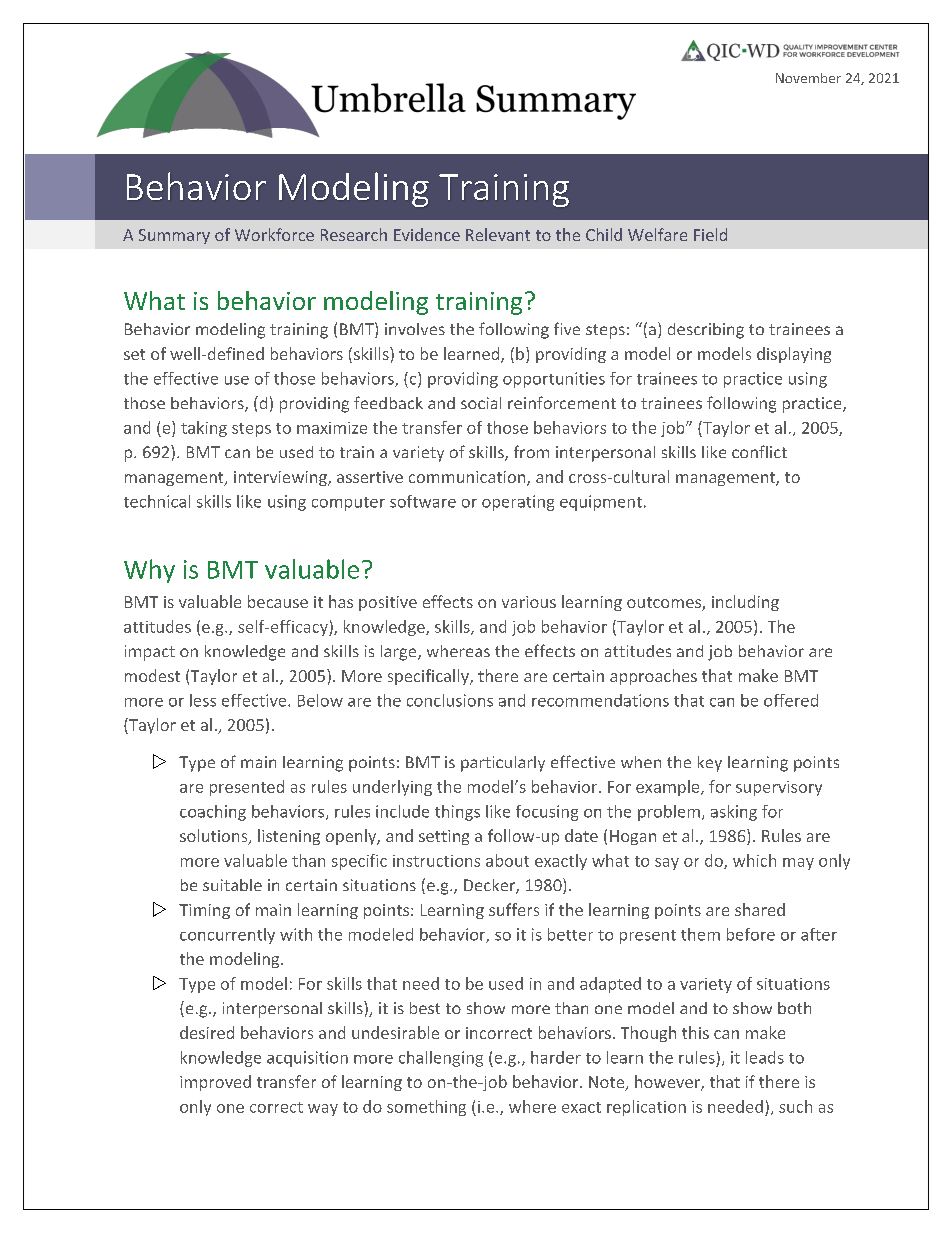  What do you see at coordinates (759, 451) in the page?
I see `conflict` at bounding box center [759, 451].
